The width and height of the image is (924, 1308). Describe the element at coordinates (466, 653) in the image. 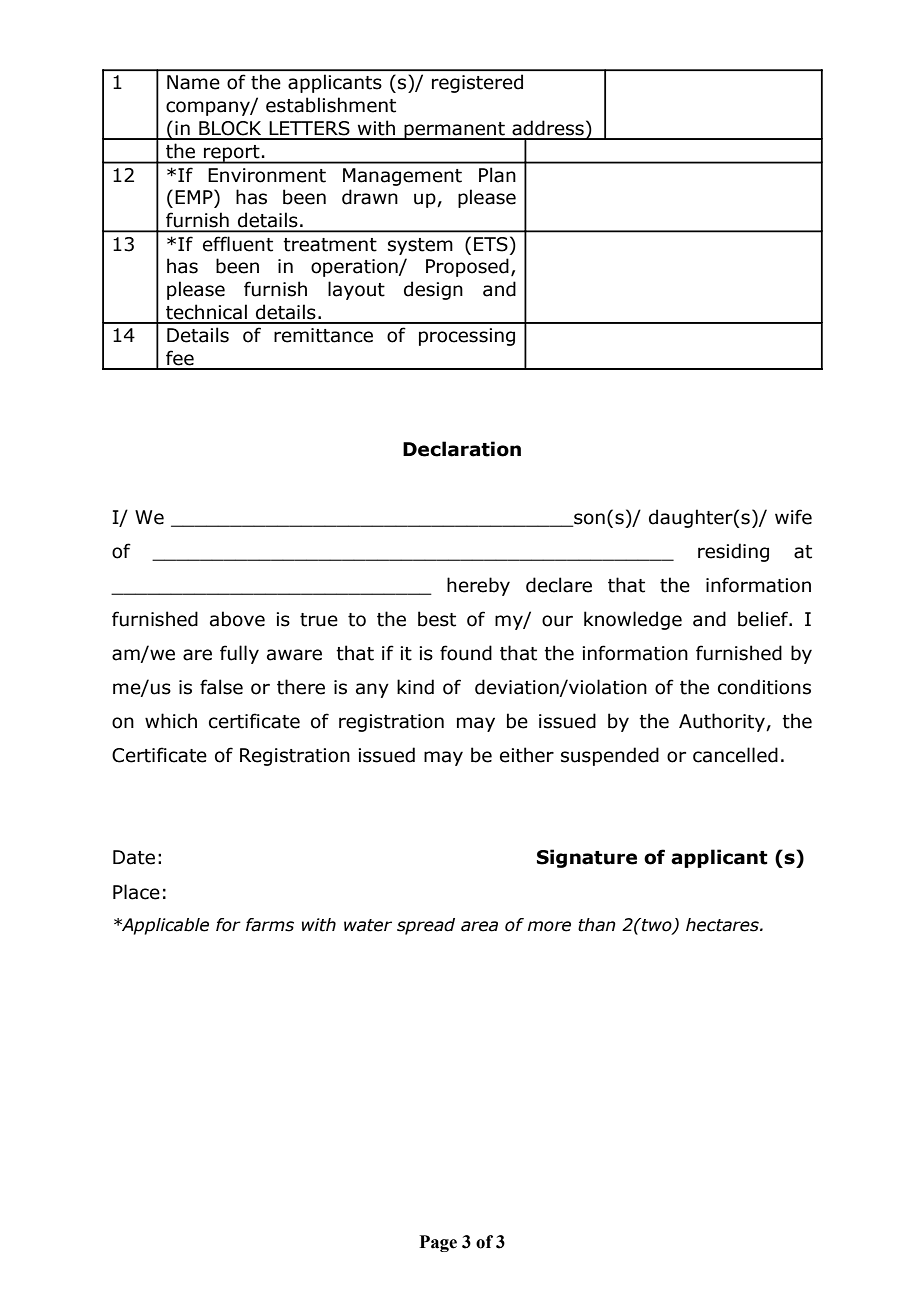

I see `found` at that location.
